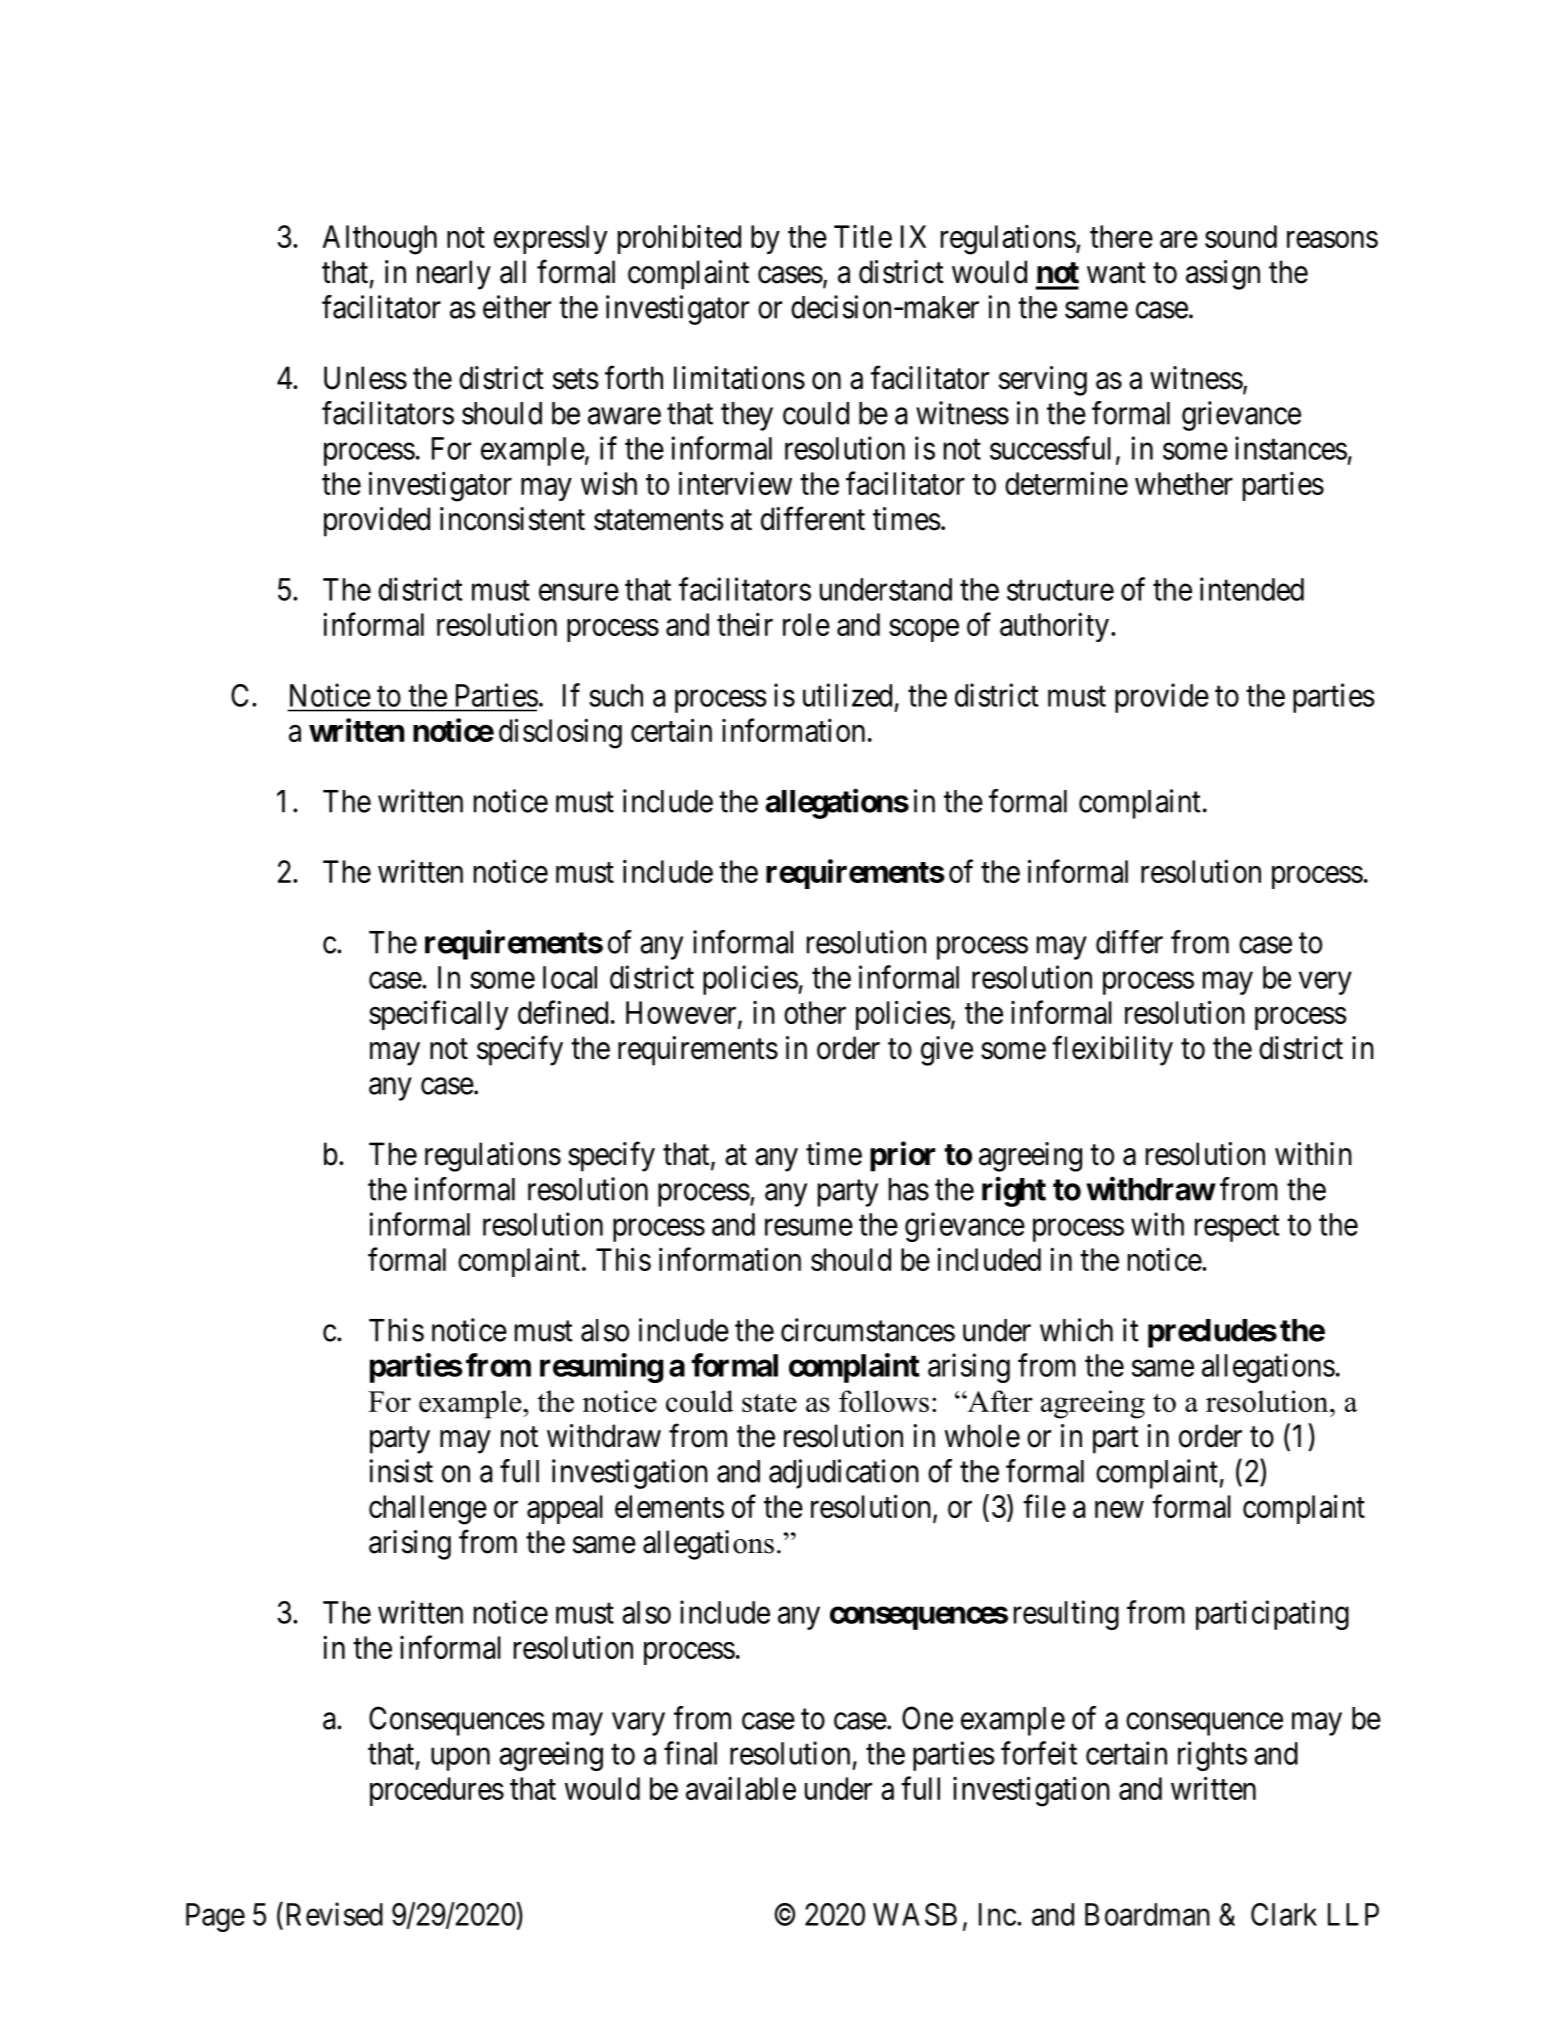 This image has height=2024, width=1564. Describe the element at coordinates (380, 240) in the image. I see `Although` at that location.
